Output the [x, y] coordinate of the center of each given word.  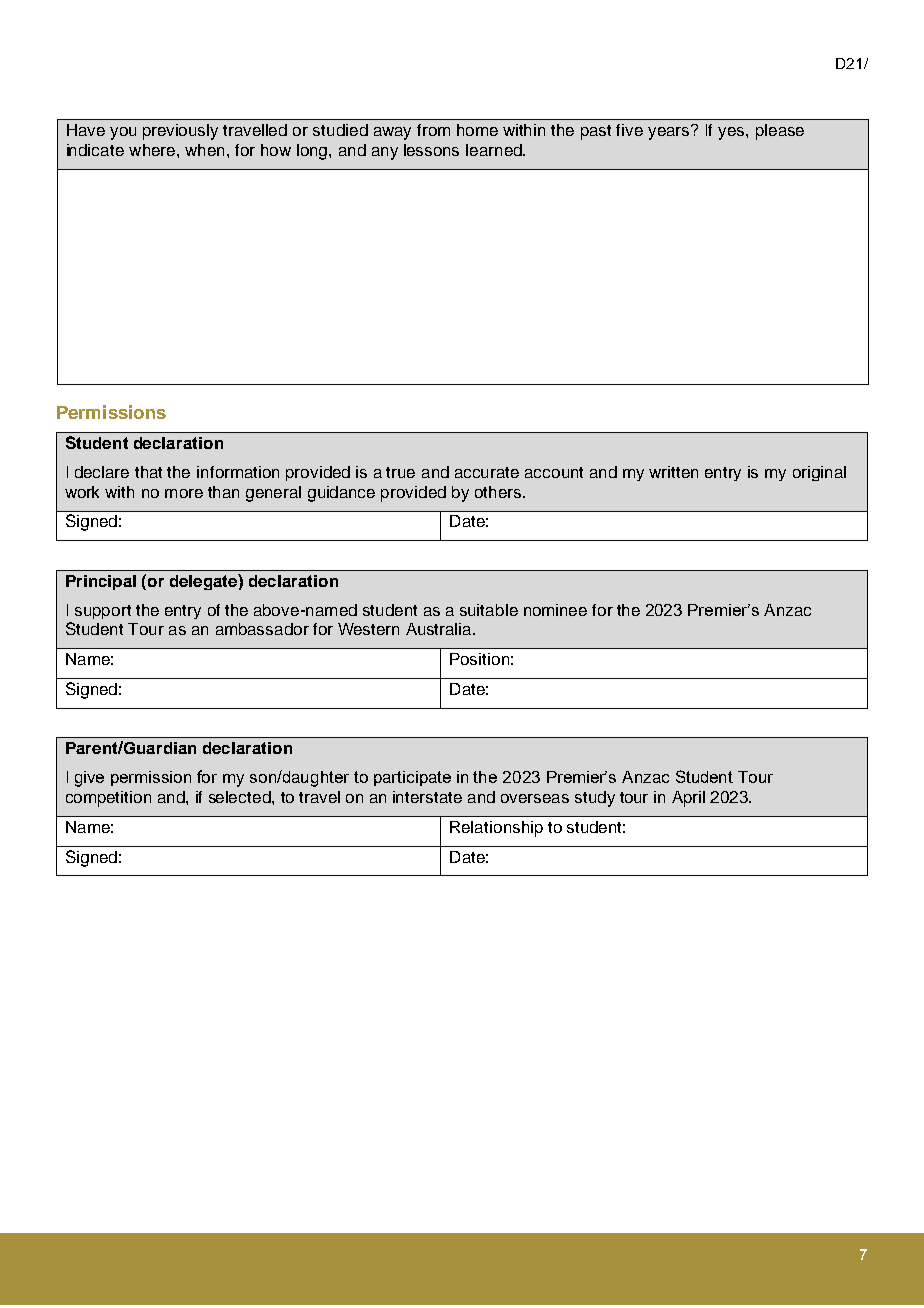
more [184, 493]
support [103, 612]
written [673, 472]
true [400, 472]
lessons [431, 150]
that [148, 472]
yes [732, 133]
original [819, 473]
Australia [440, 629]
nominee [555, 610]
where [152, 150]
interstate [427, 797]
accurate [487, 472]
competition [108, 799]
